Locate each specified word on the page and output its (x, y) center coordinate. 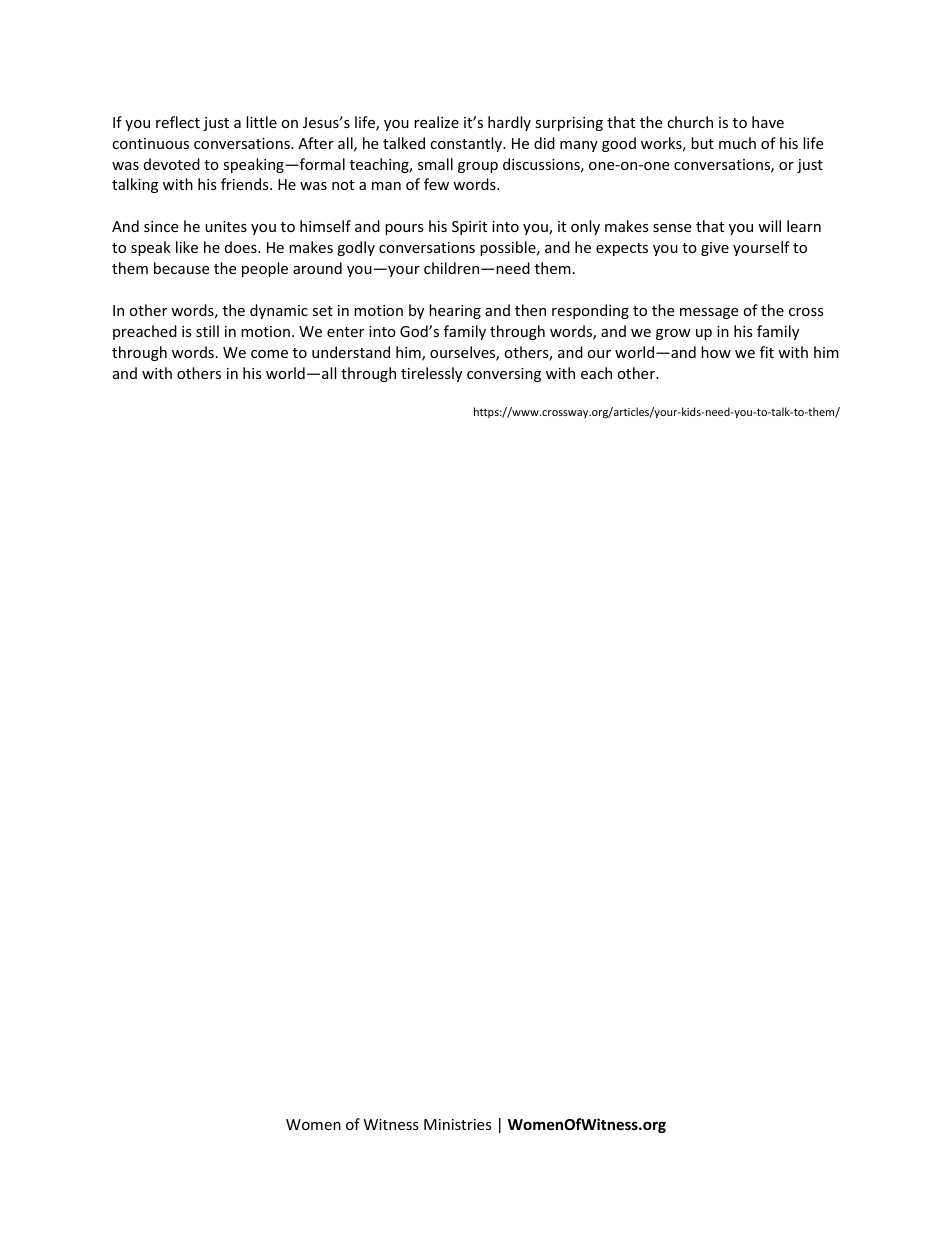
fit (767, 352)
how (716, 352)
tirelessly (431, 374)
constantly (467, 144)
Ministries (458, 1124)
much (737, 143)
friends (246, 184)
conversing (504, 375)
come (269, 354)
